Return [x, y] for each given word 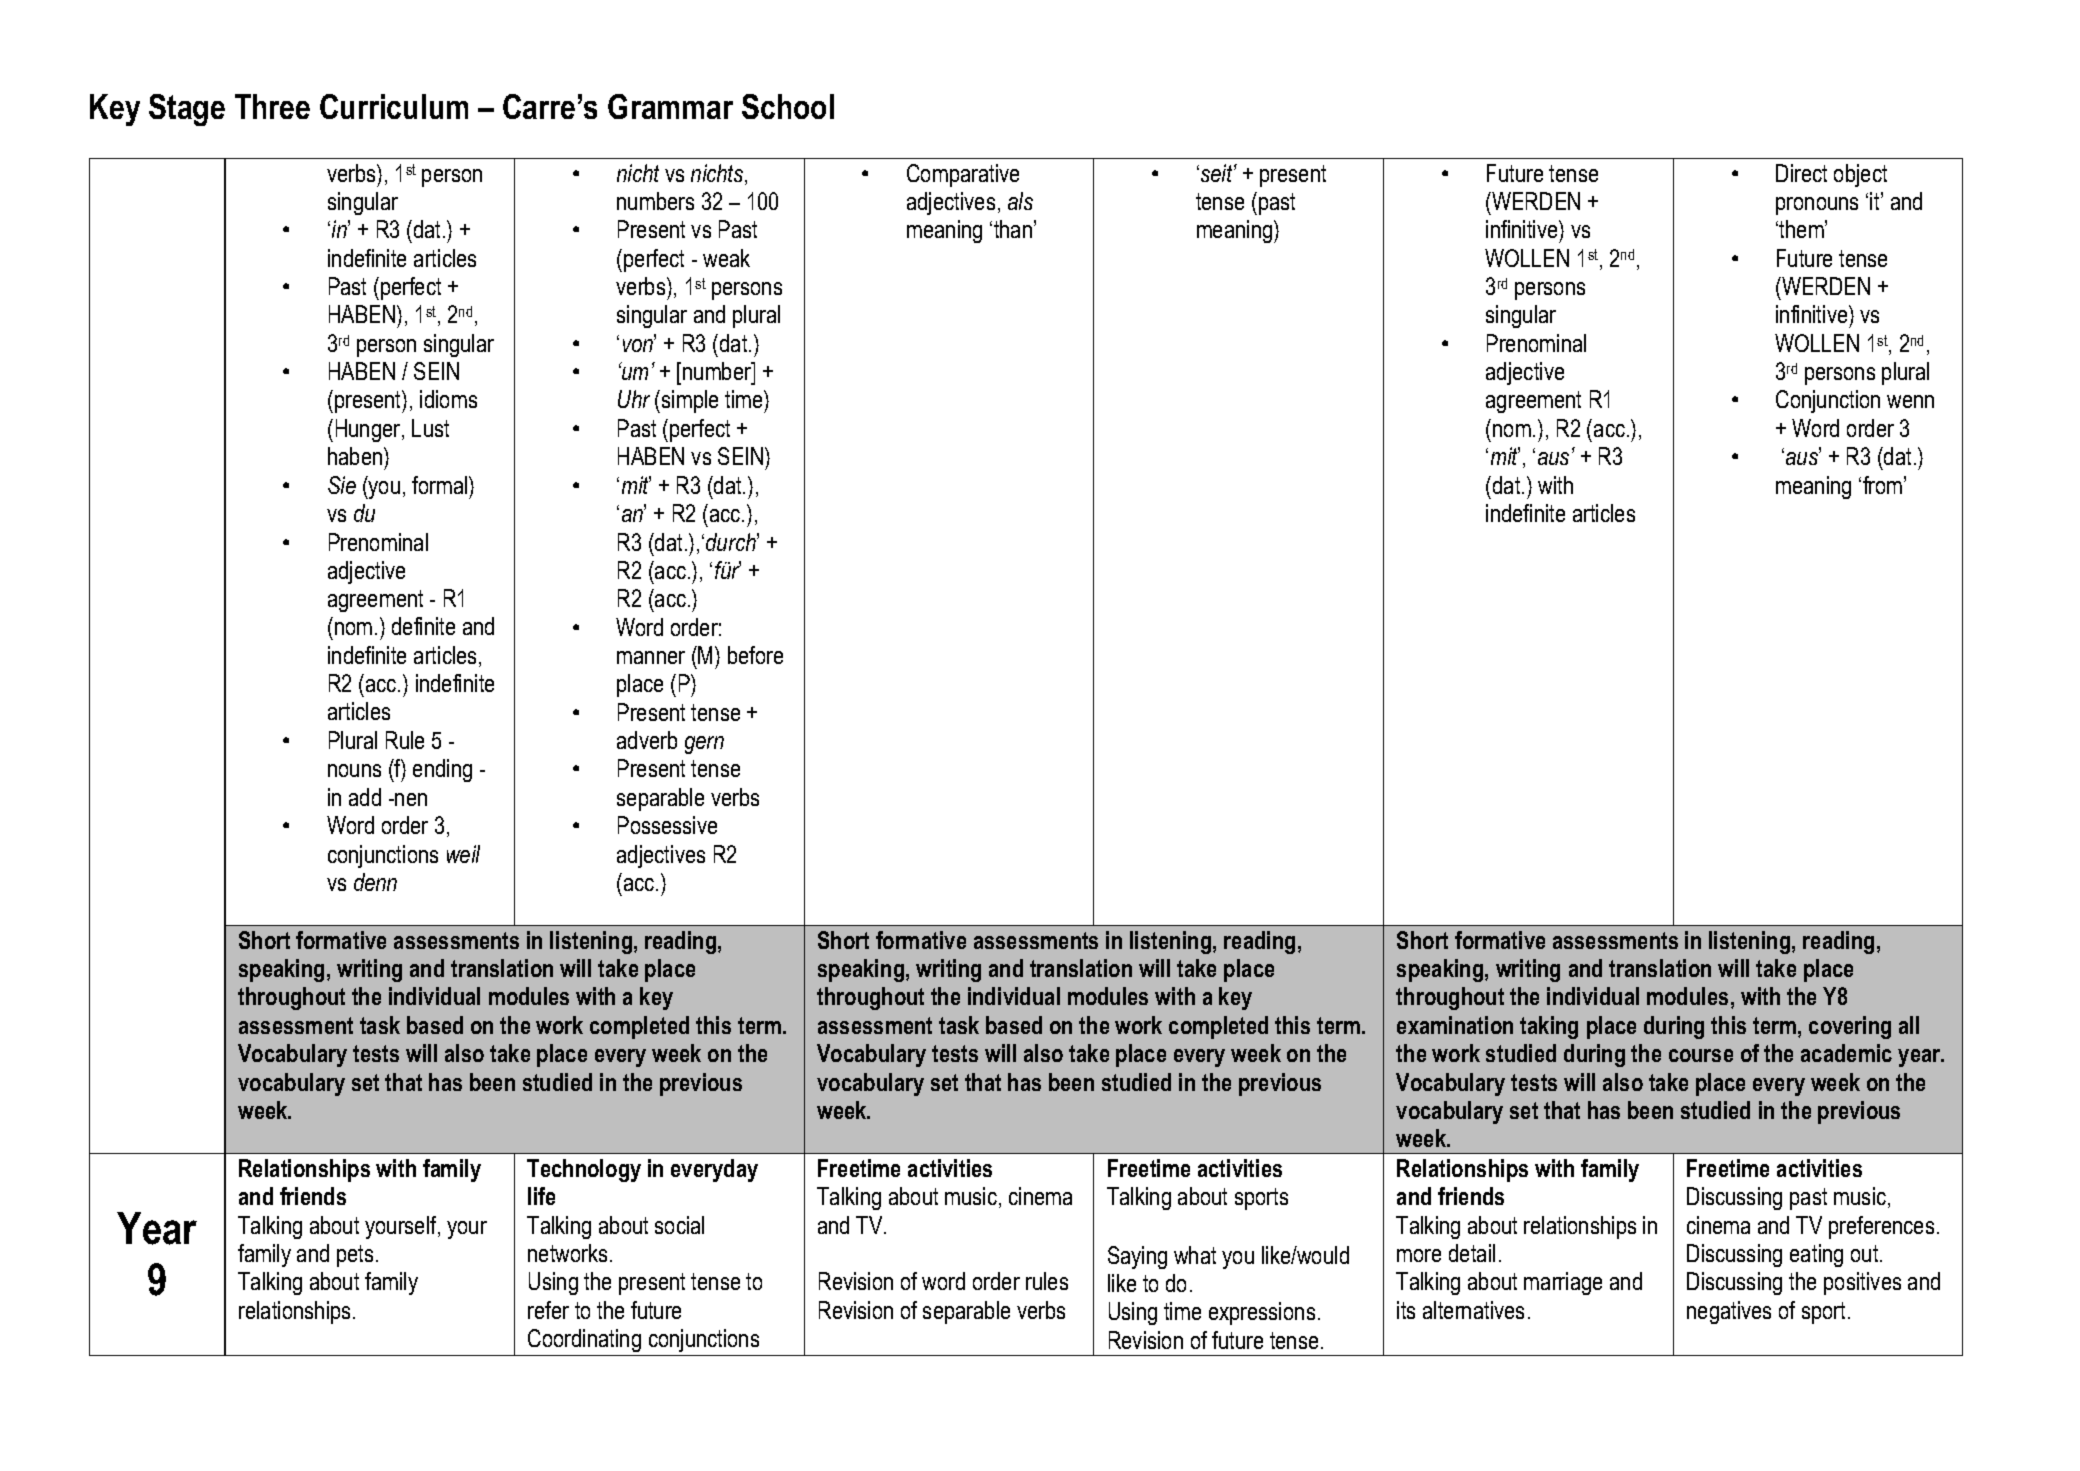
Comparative [963, 175]
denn [375, 882]
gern [704, 745]
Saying [1137, 1257]
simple [690, 401]
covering [1850, 1027]
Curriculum [394, 106]
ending [442, 770]
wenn [1910, 401]
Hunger [369, 430]
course [1701, 1055]
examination [1455, 1025]
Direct [1801, 173]
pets [355, 1256]
